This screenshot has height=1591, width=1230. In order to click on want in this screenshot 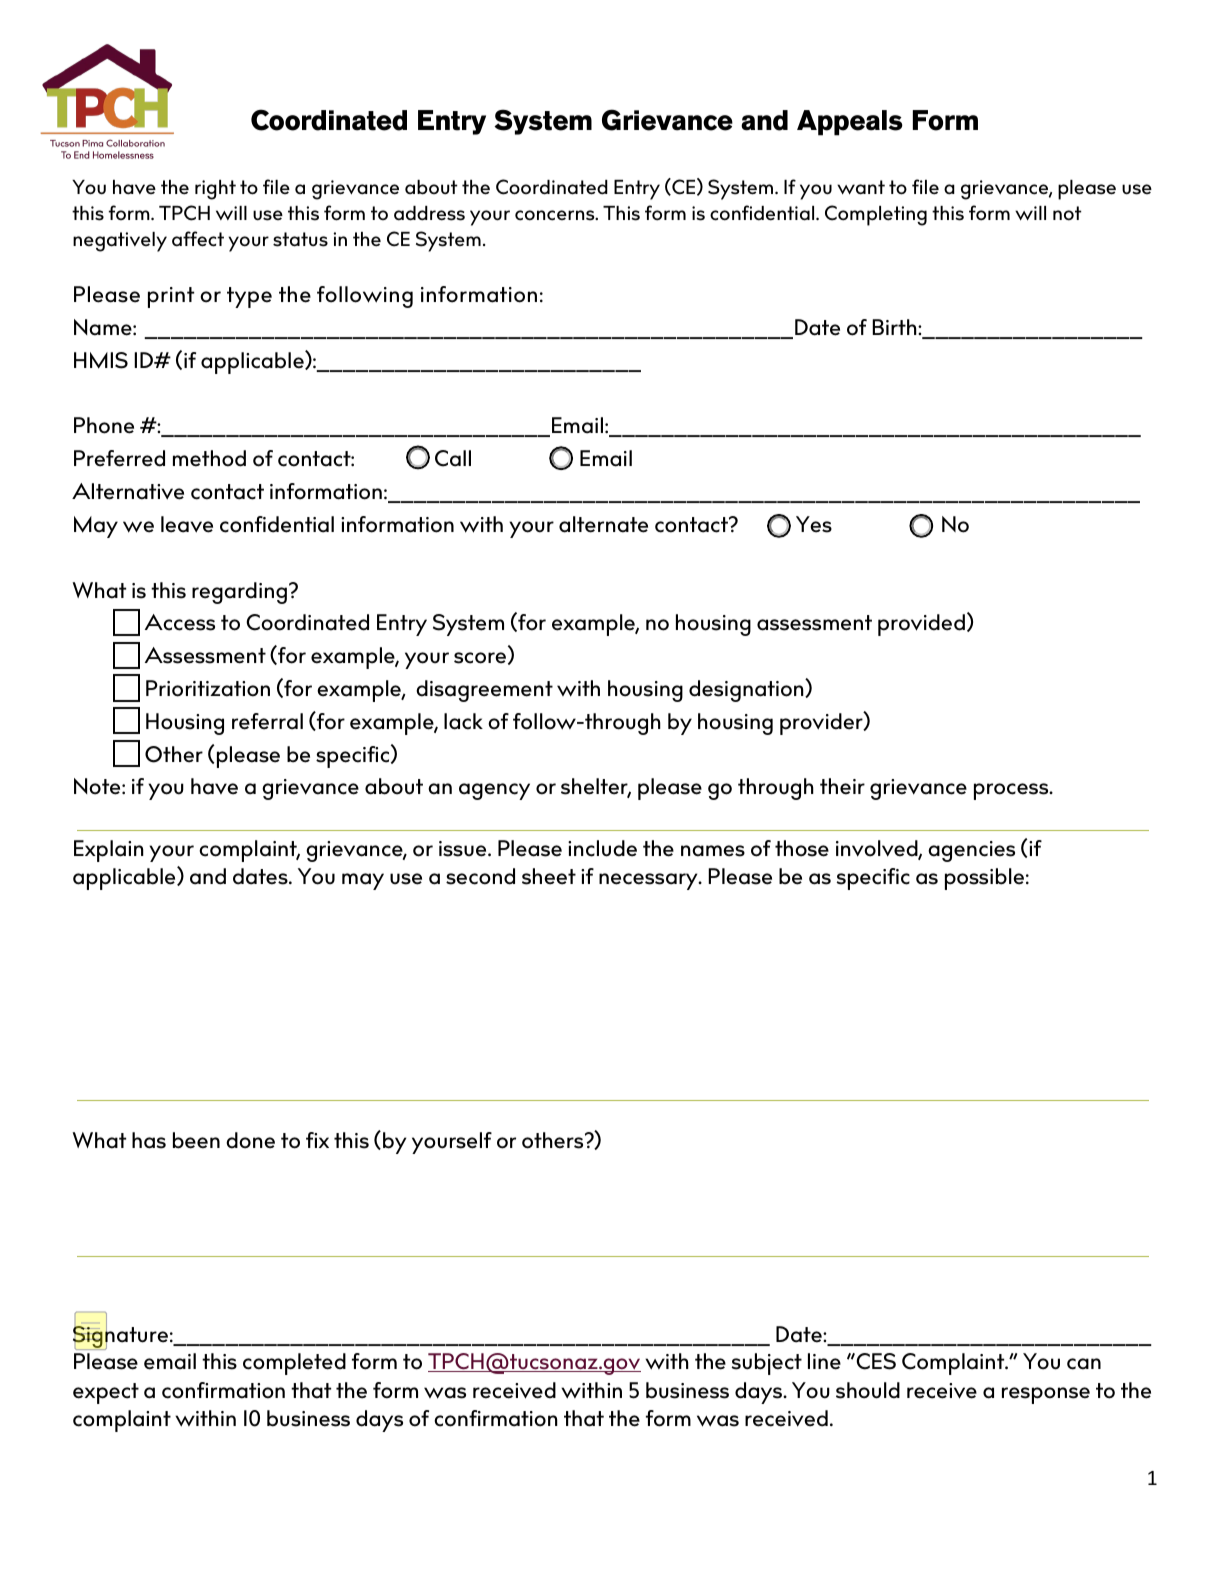, I will do `click(861, 187)`.
